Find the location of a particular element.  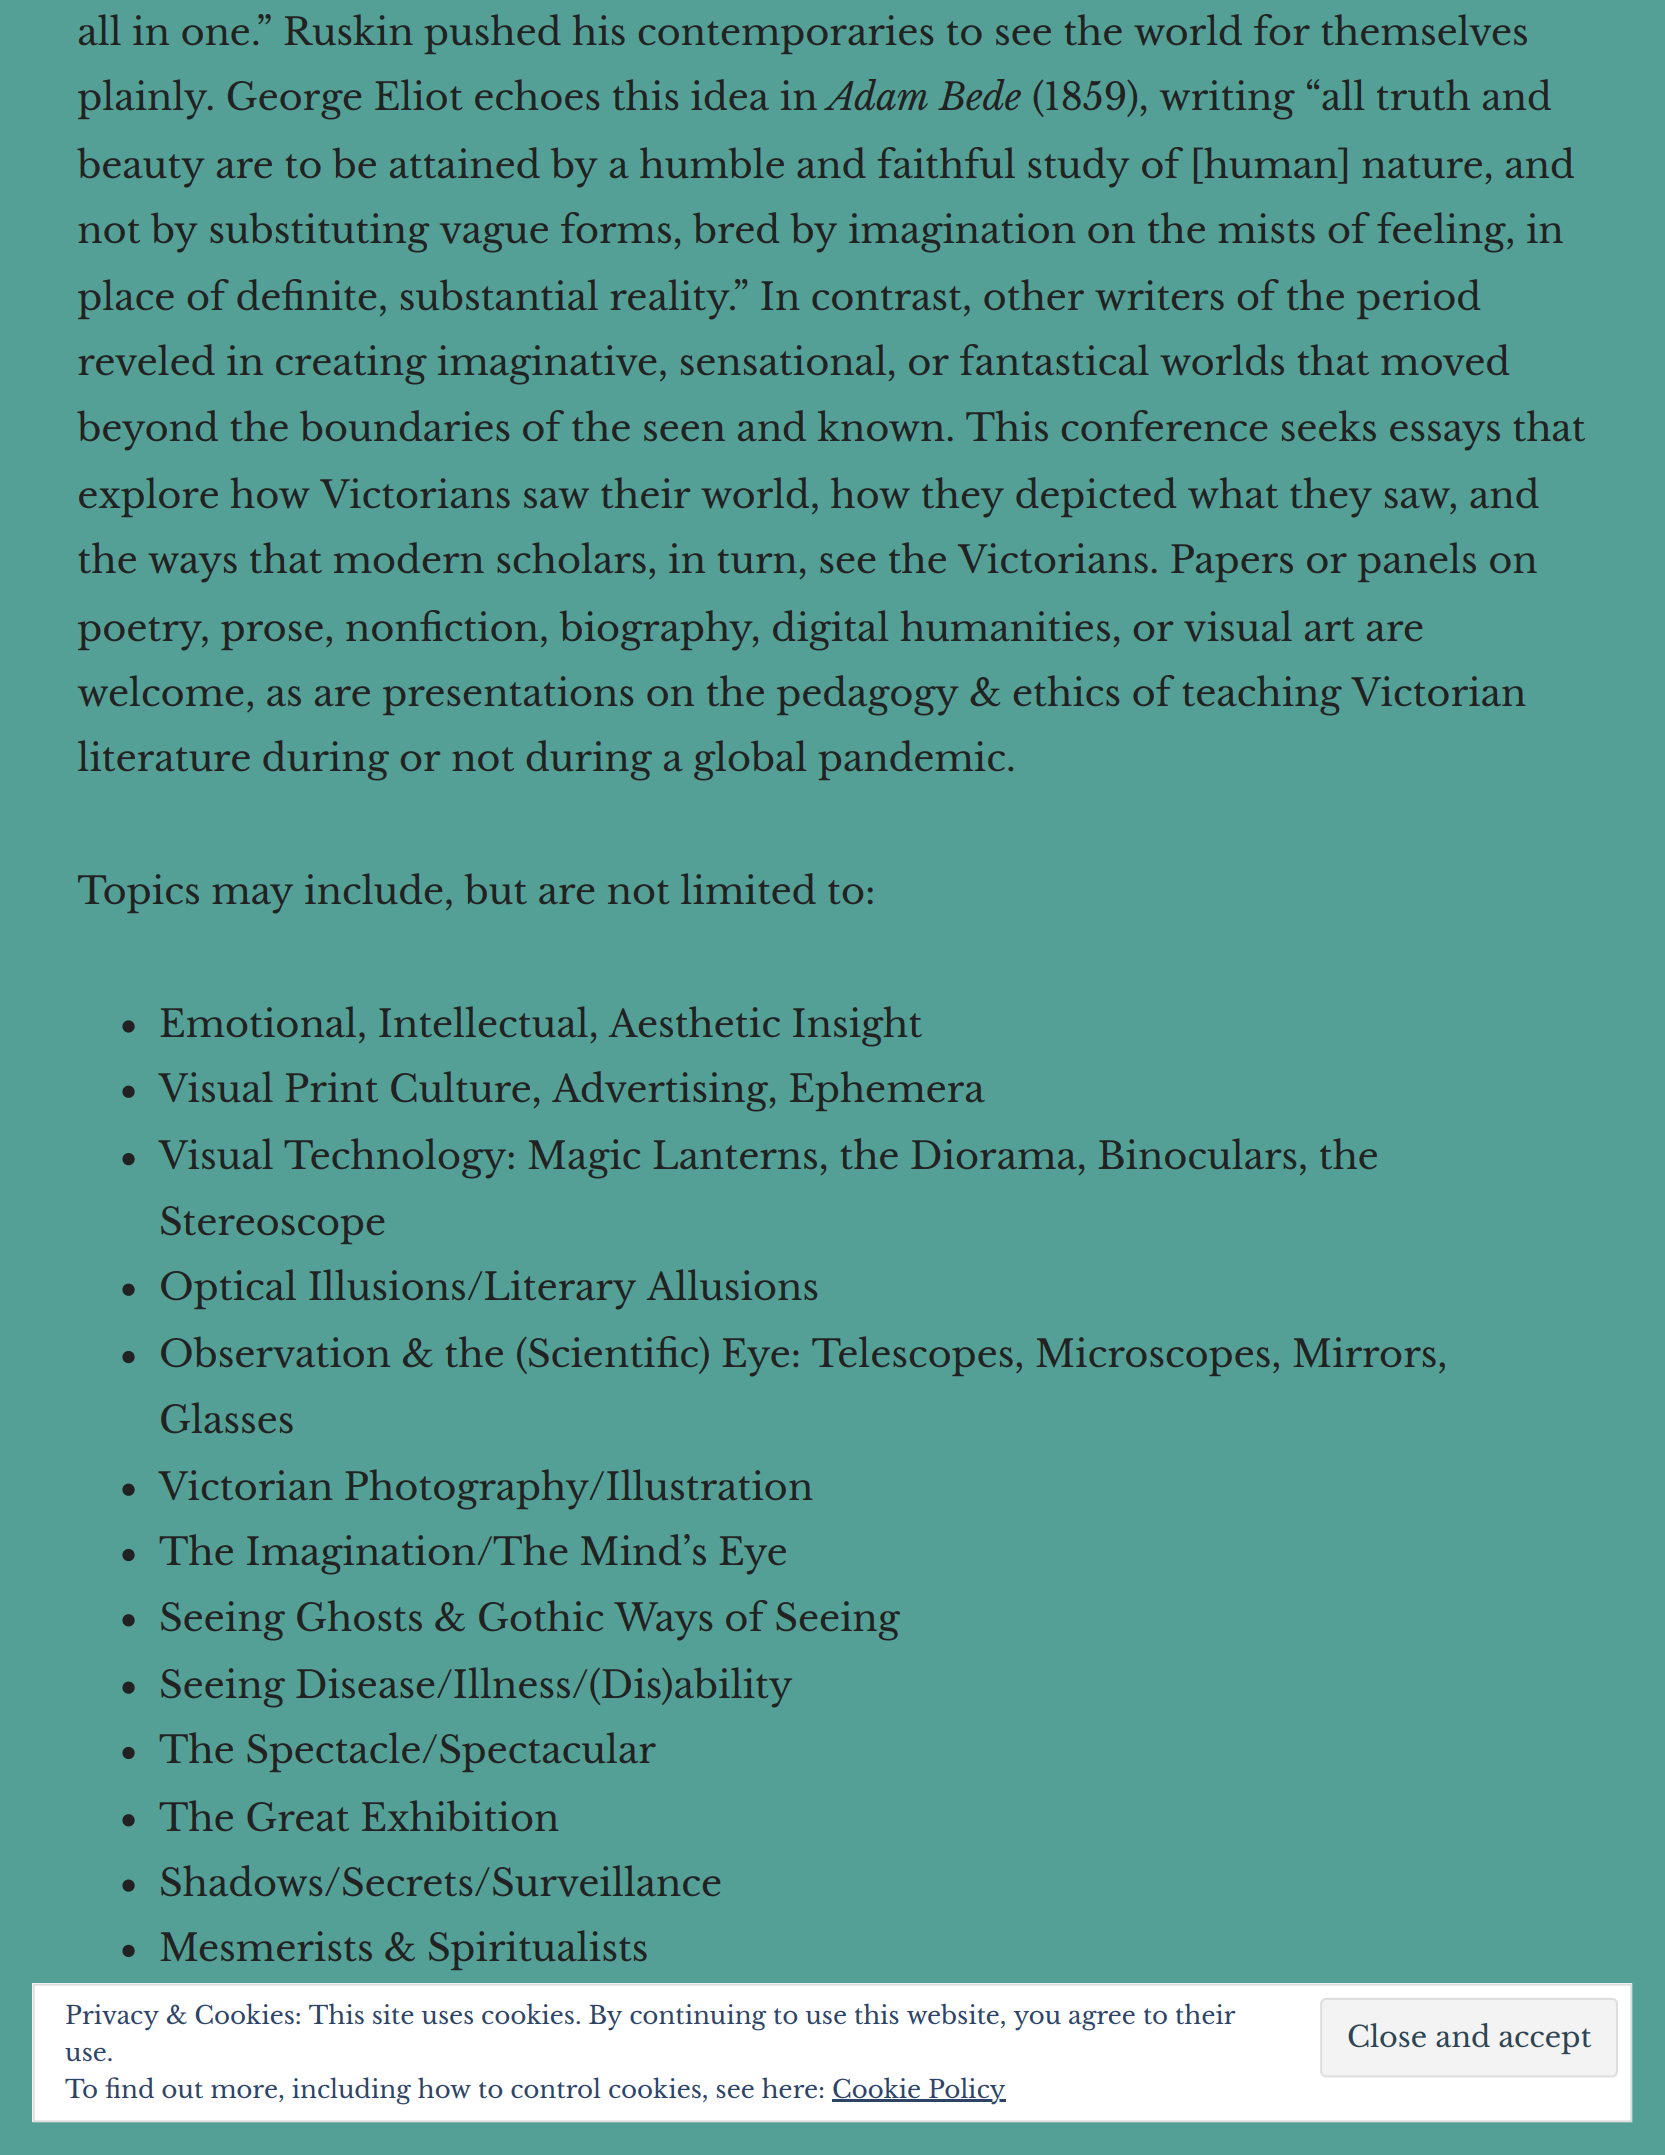

George is located at coordinates (294, 100).
